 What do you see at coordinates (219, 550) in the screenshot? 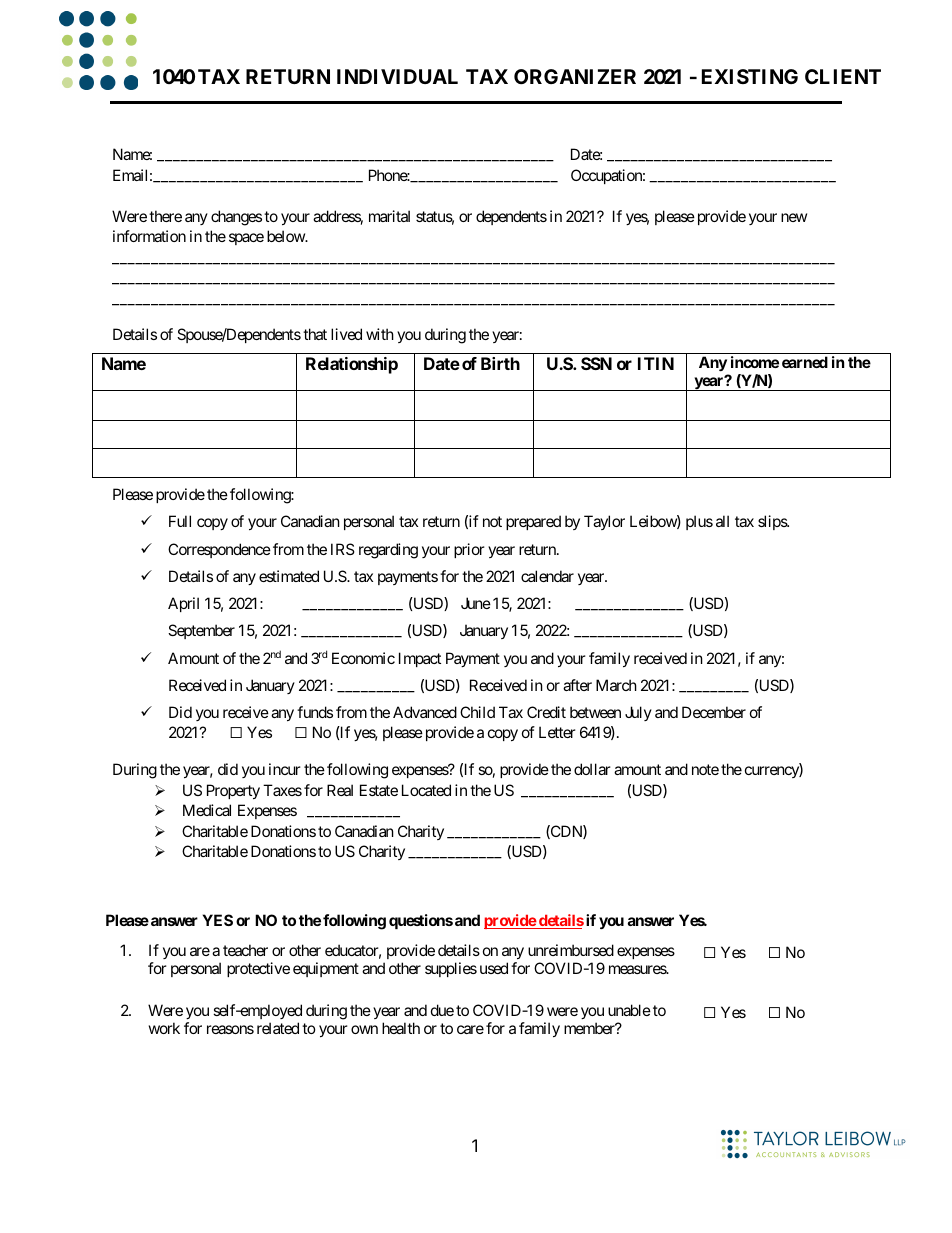
I see `Correspondence` at bounding box center [219, 550].
